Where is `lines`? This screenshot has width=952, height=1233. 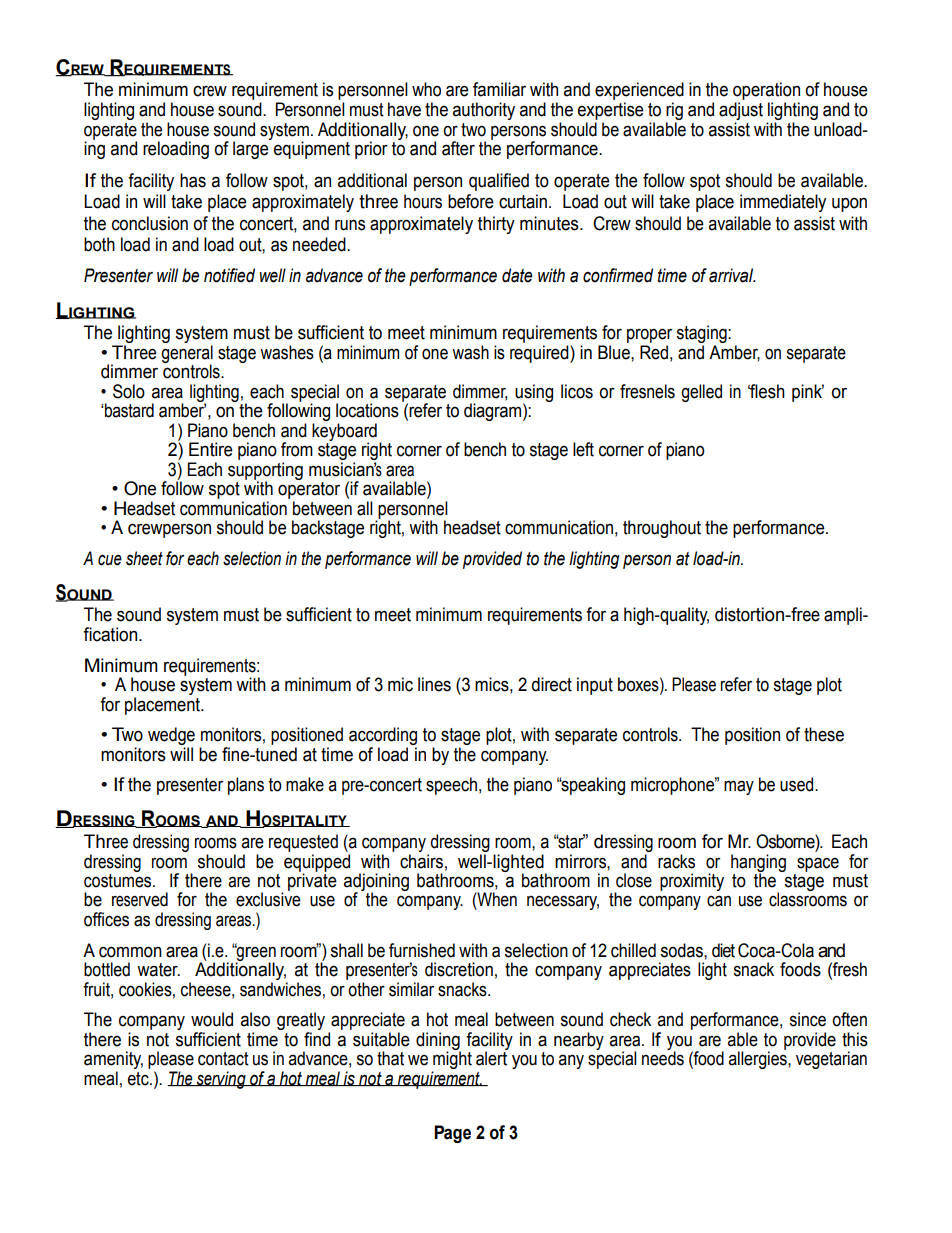
lines is located at coordinates (434, 684).
